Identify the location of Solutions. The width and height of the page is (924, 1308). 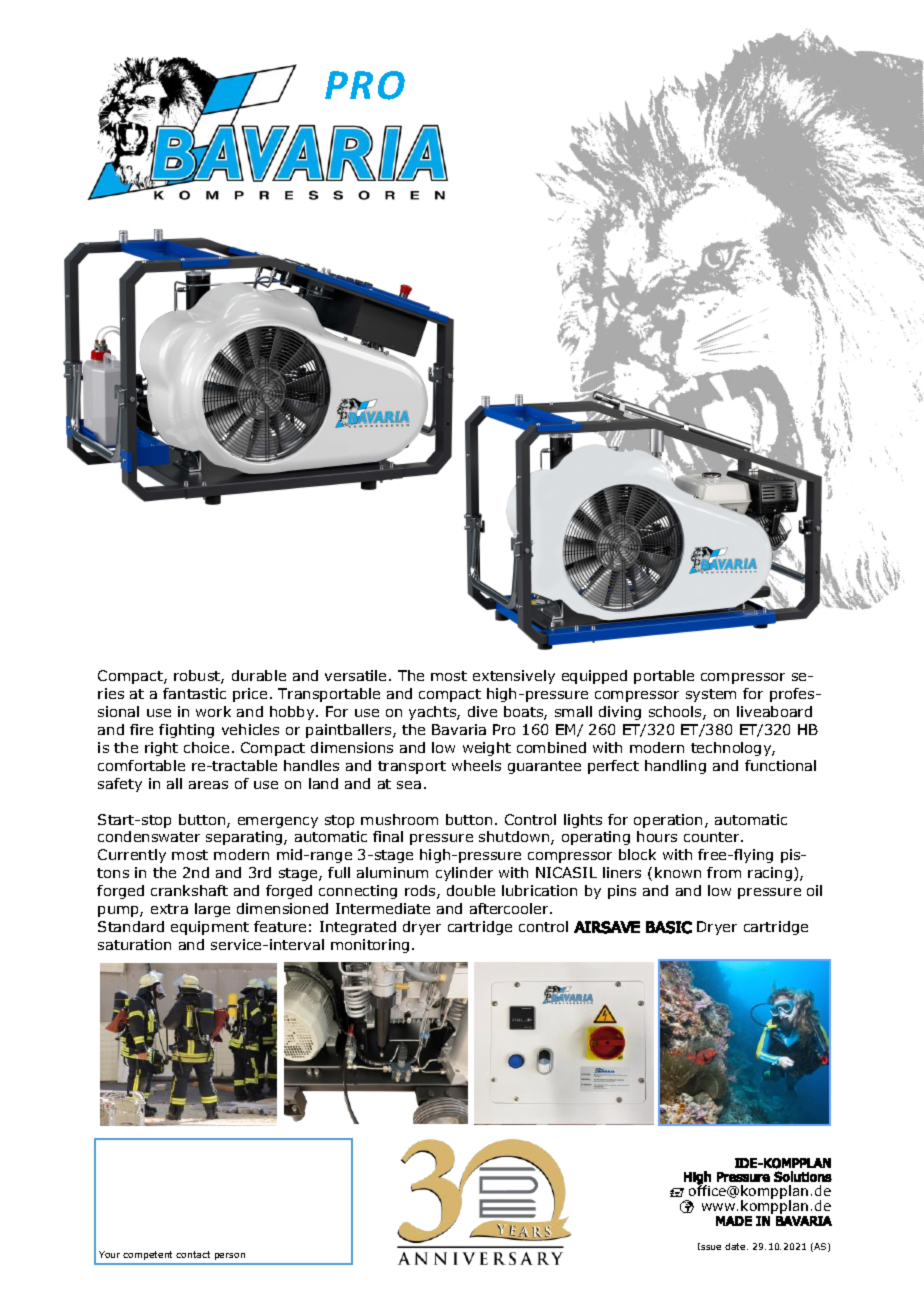
(803, 1176).
